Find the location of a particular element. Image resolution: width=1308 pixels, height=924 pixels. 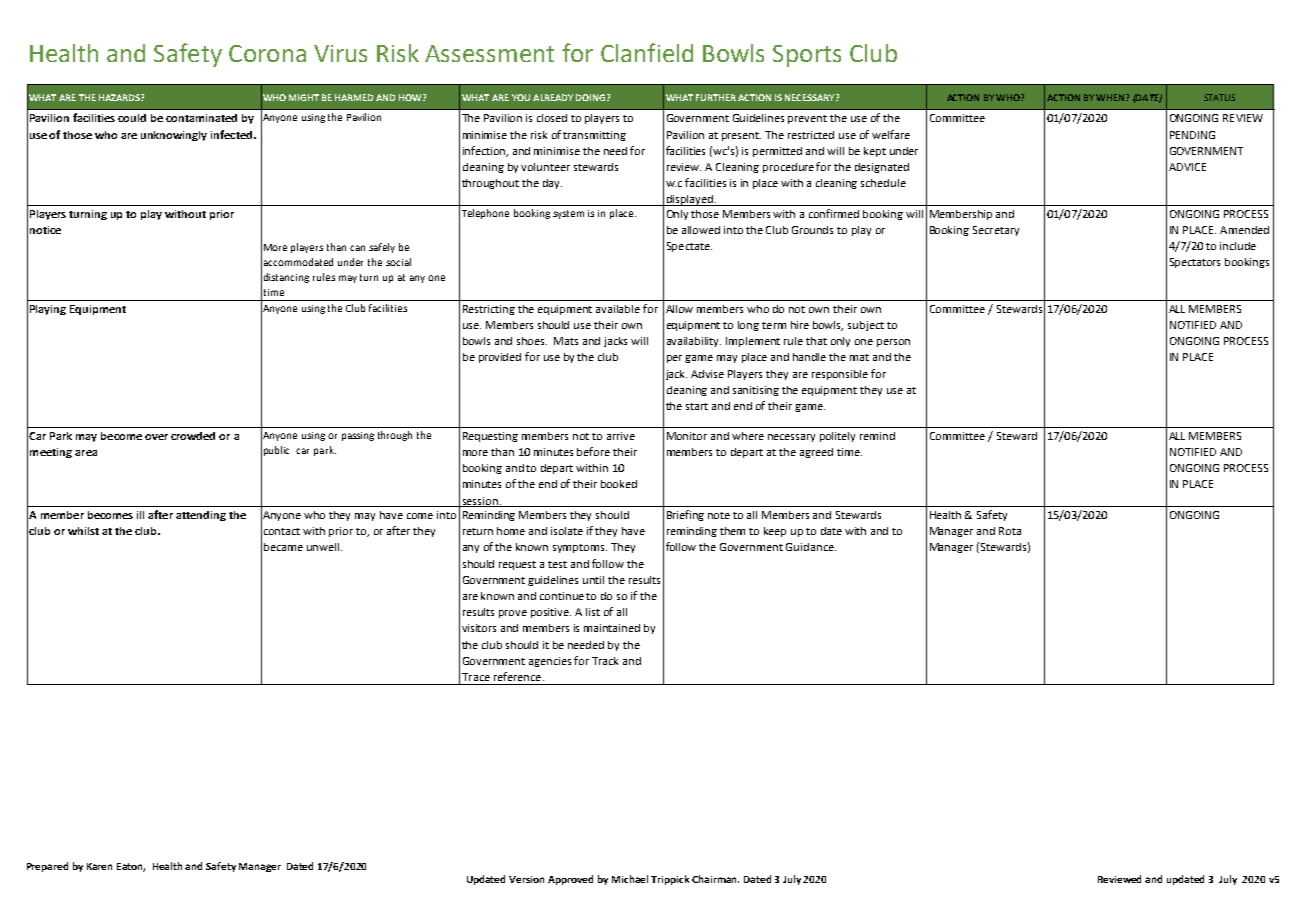

Eaton is located at coordinates (131, 867).
